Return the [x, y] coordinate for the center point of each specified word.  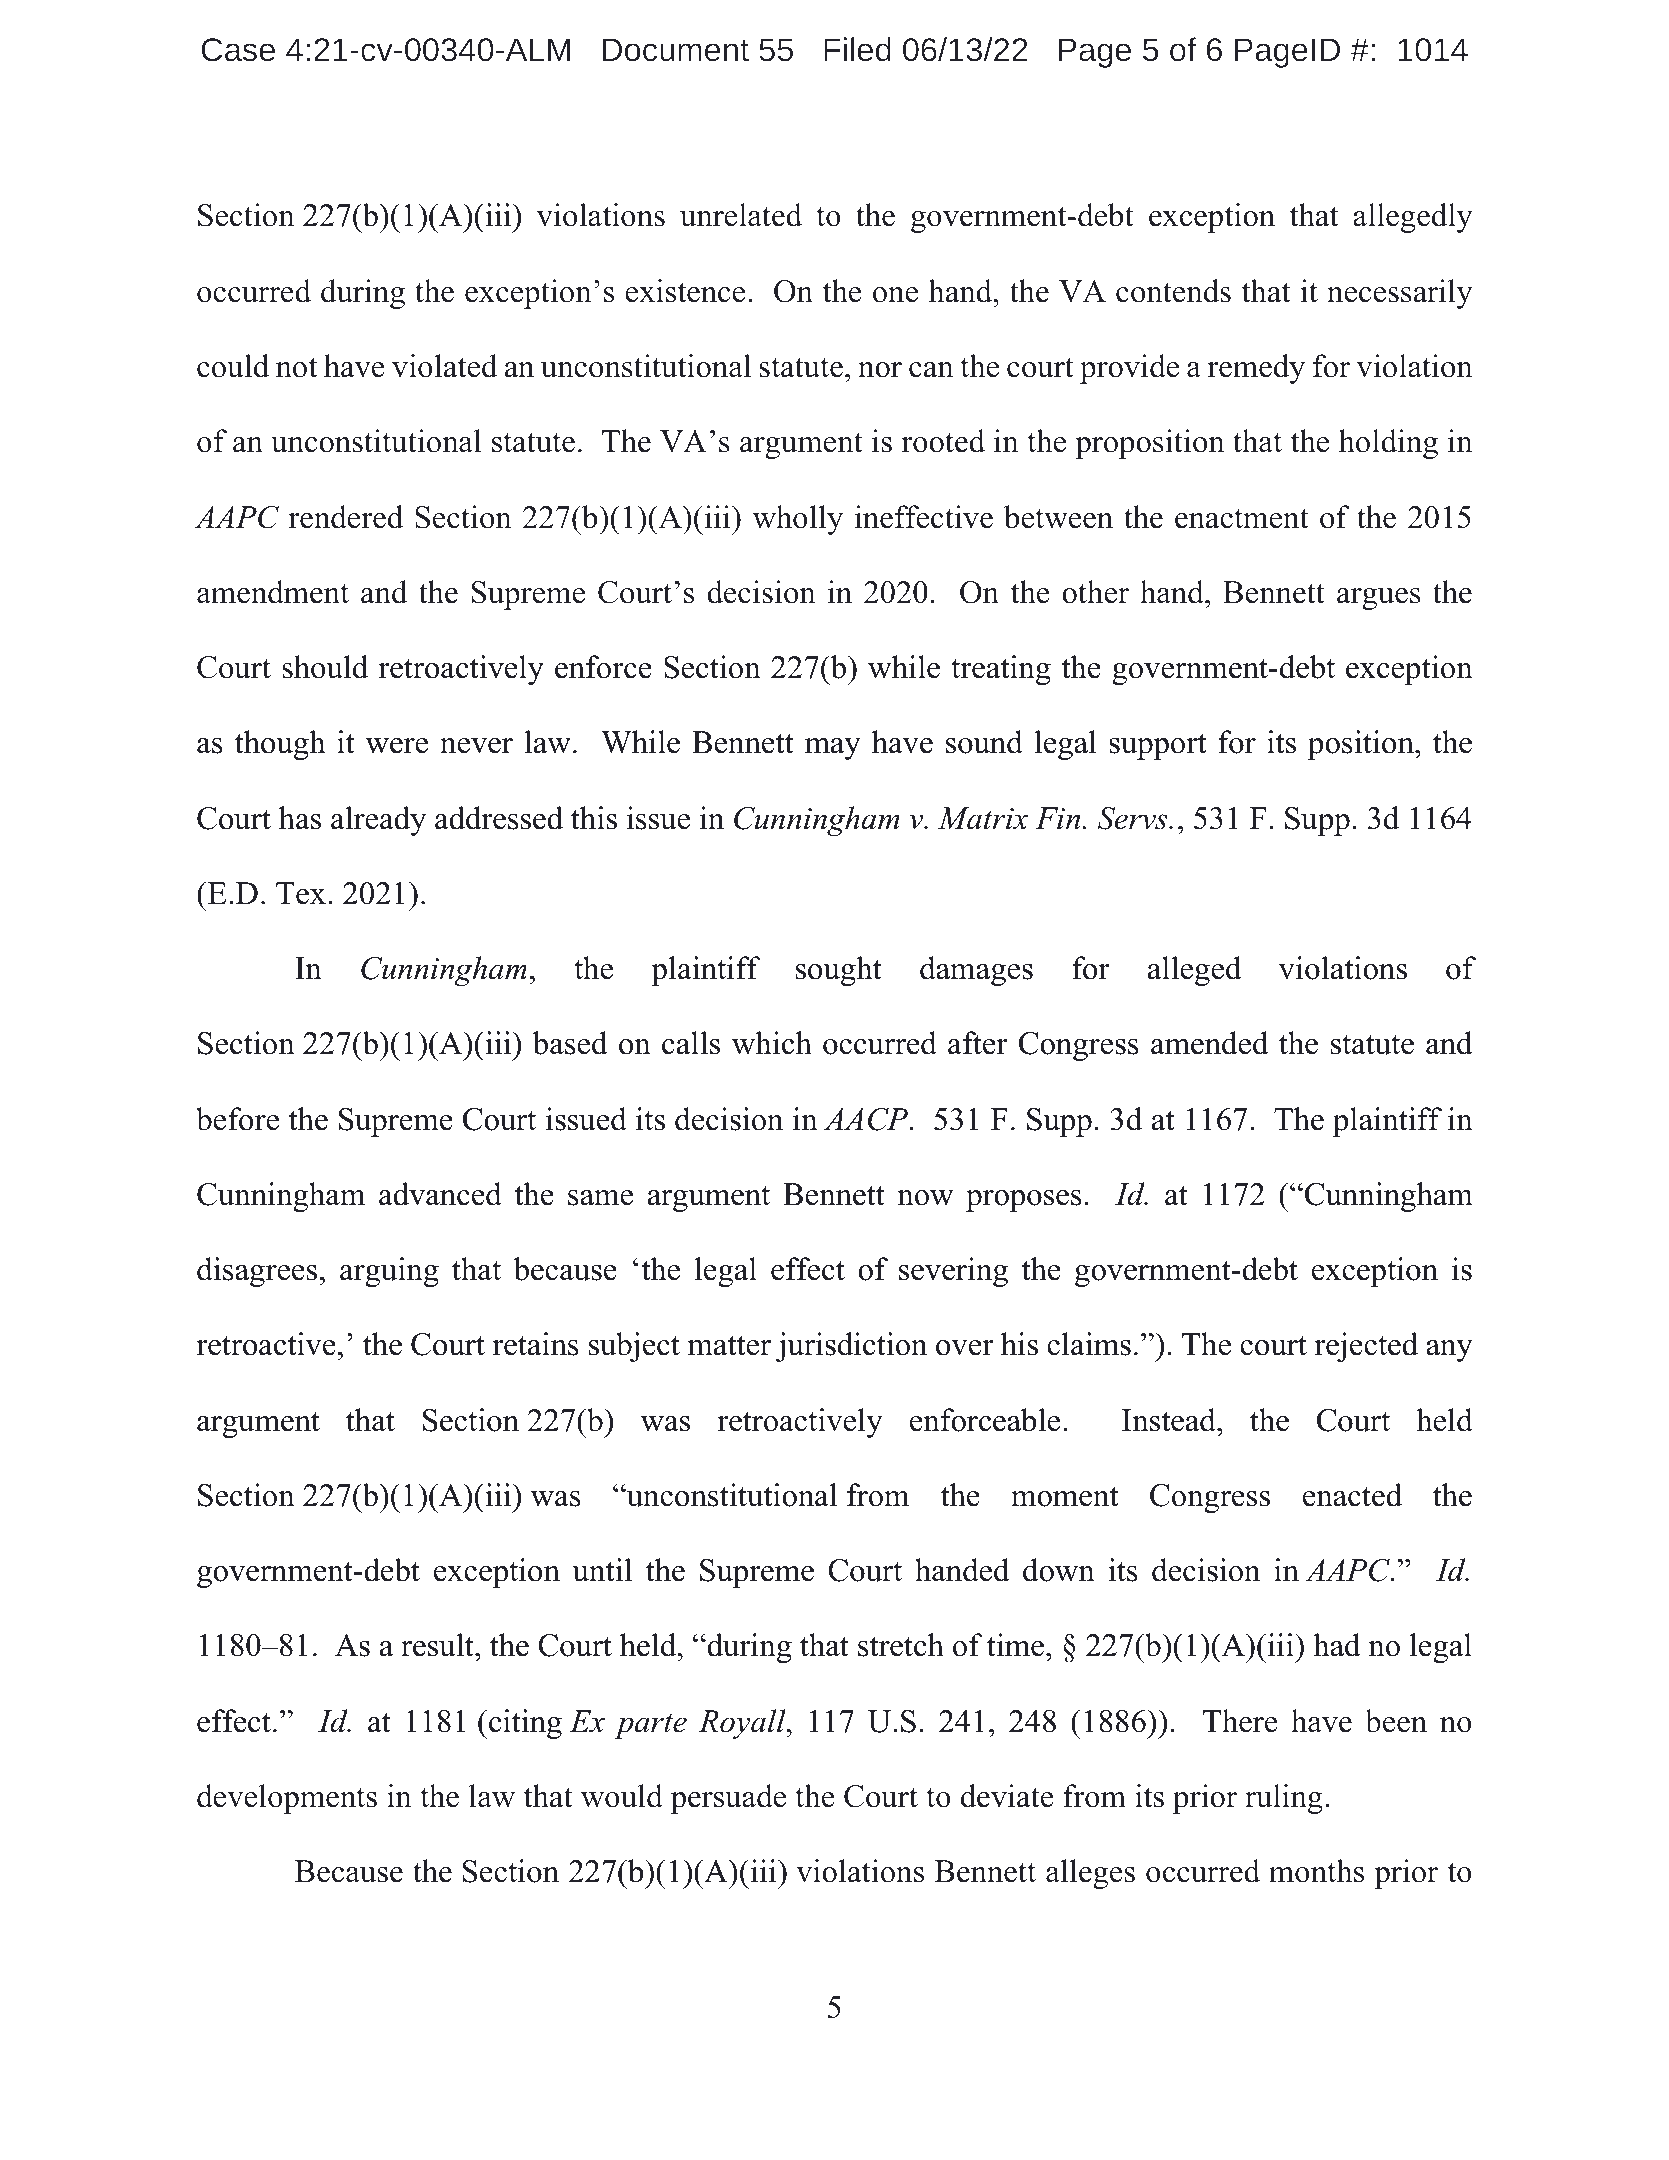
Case [238, 50]
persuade [728, 1799]
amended [1210, 1043]
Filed [857, 49]
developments [287, 1799]
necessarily [1400, 294]
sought [839, 971]
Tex [301, 893]
